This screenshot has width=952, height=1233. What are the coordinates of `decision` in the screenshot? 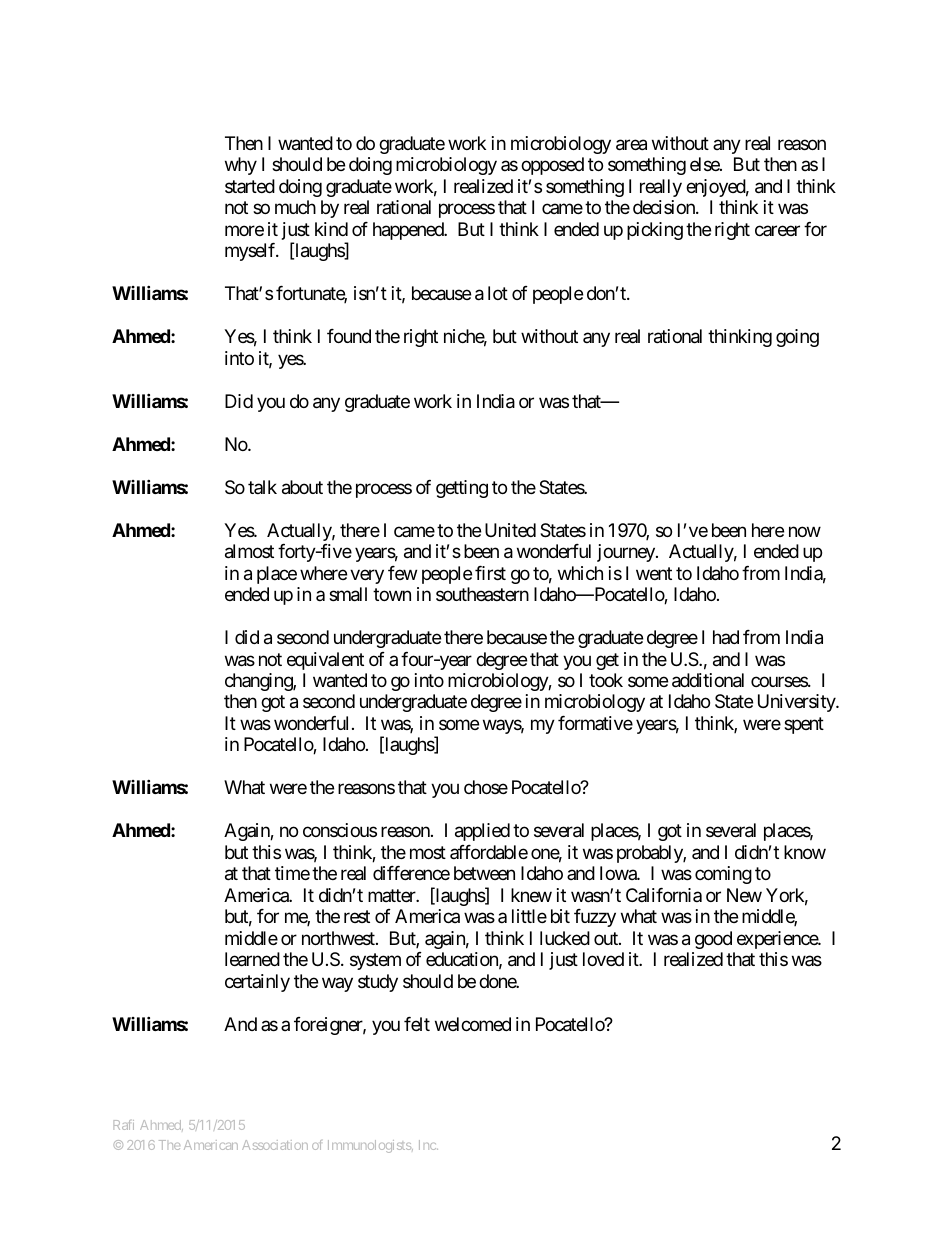 It's located at (665, 207).
